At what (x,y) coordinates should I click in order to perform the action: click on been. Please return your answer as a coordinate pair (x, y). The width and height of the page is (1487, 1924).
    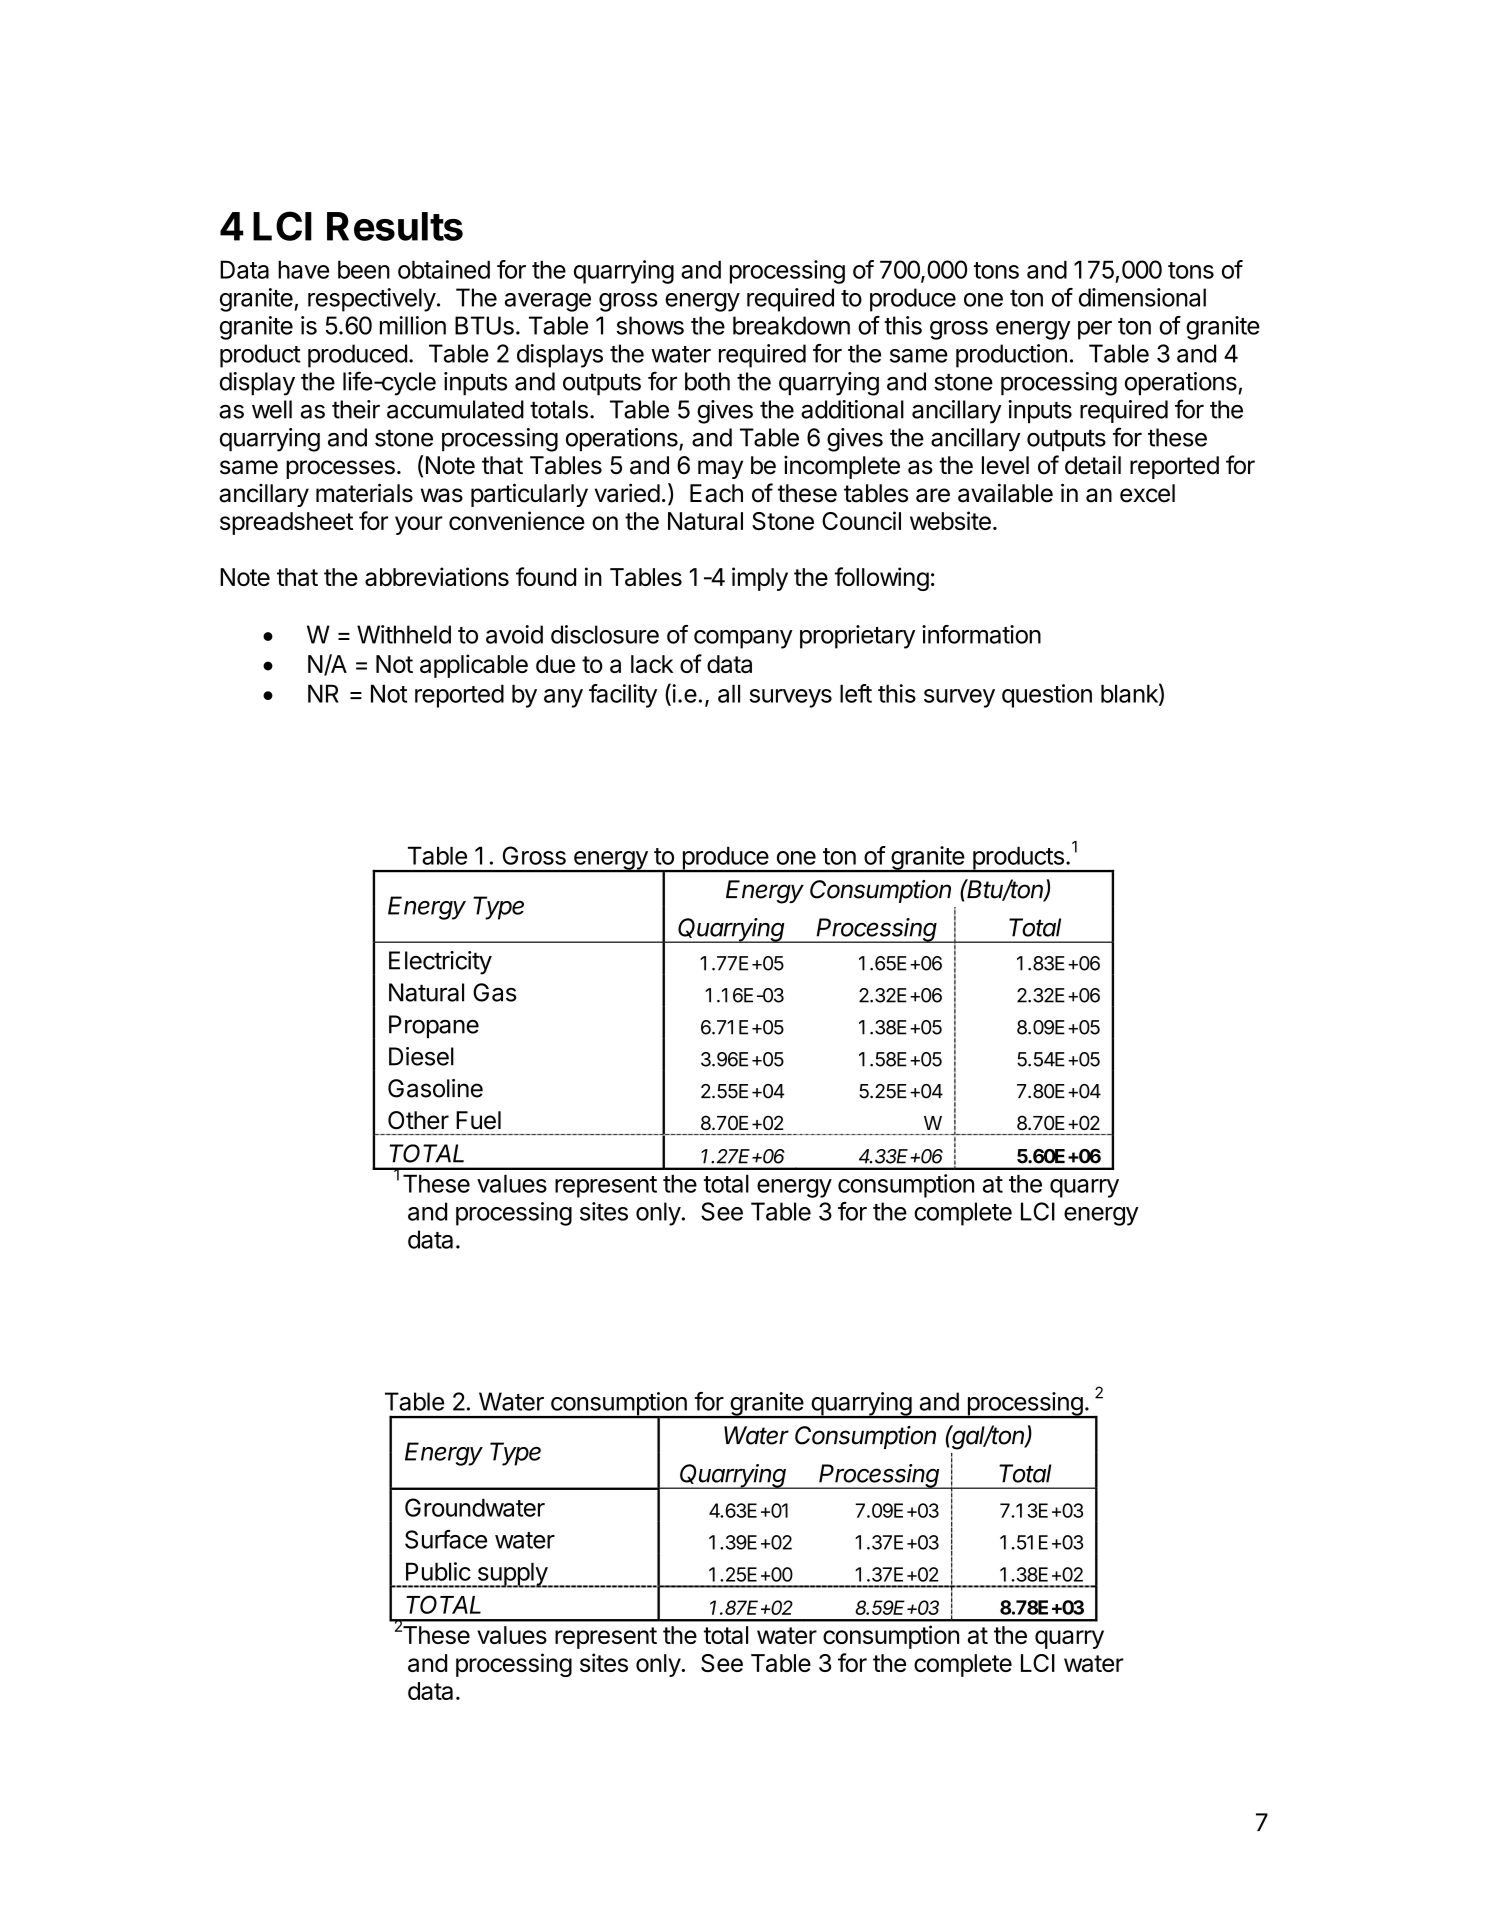
    Looking at the image, I should click on (364, 269).
